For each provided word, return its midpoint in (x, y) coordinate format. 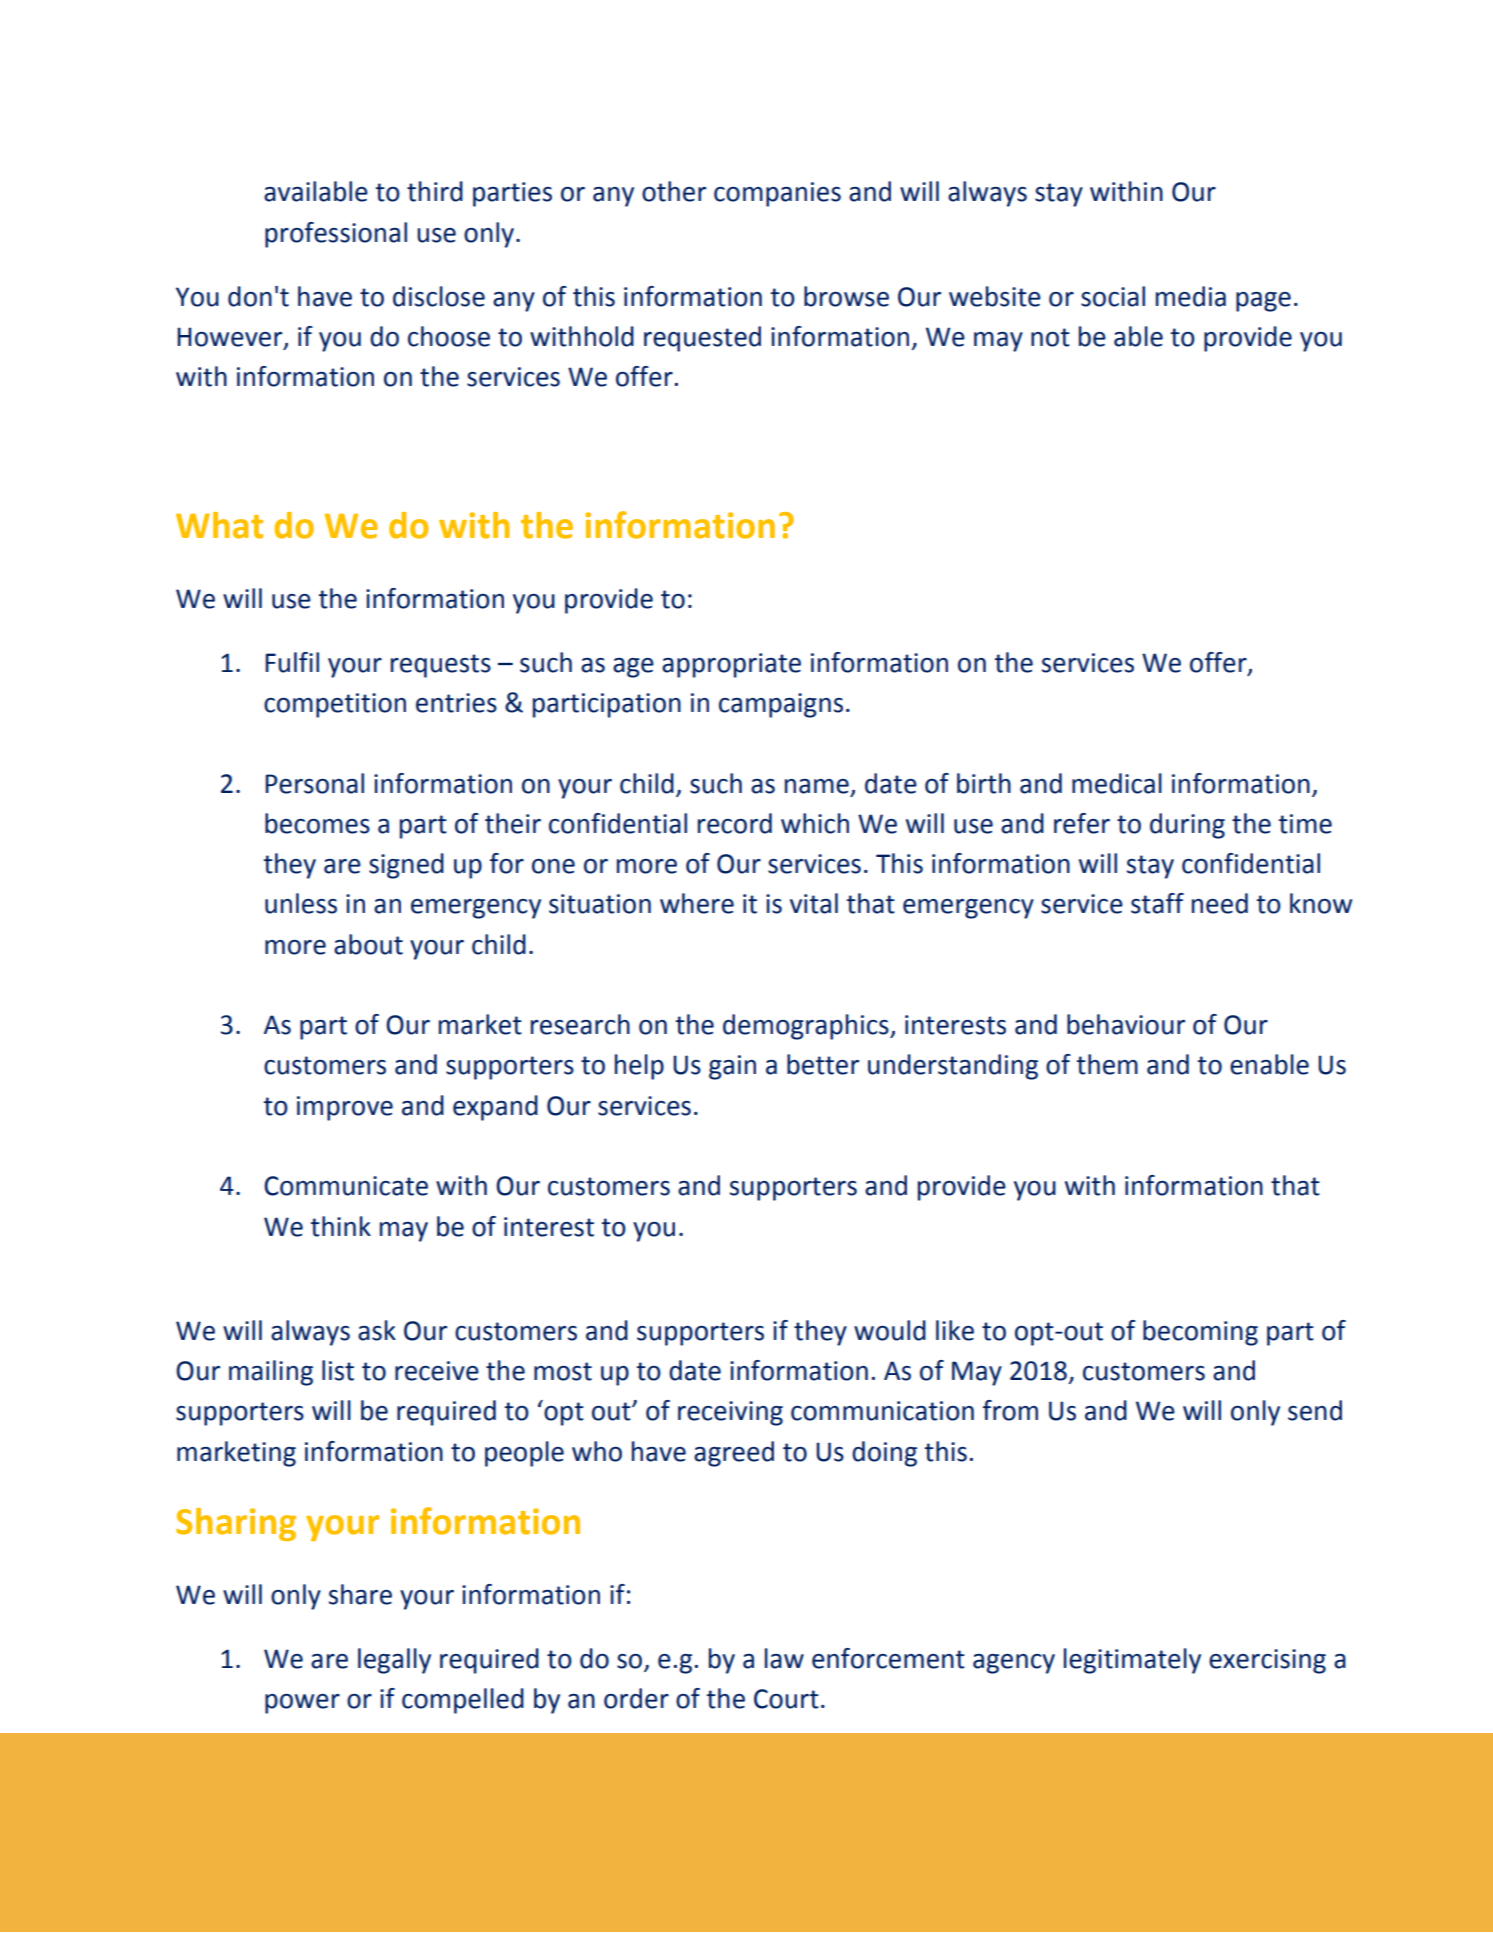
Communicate (346, 1186)
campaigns (781, 705)
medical (1117, 783)
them (1107, 1064)
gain (732, 1067)
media (1191, 296)
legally (394, 1661)
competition (335, 705)
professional (336, 235)
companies (777, 194)
